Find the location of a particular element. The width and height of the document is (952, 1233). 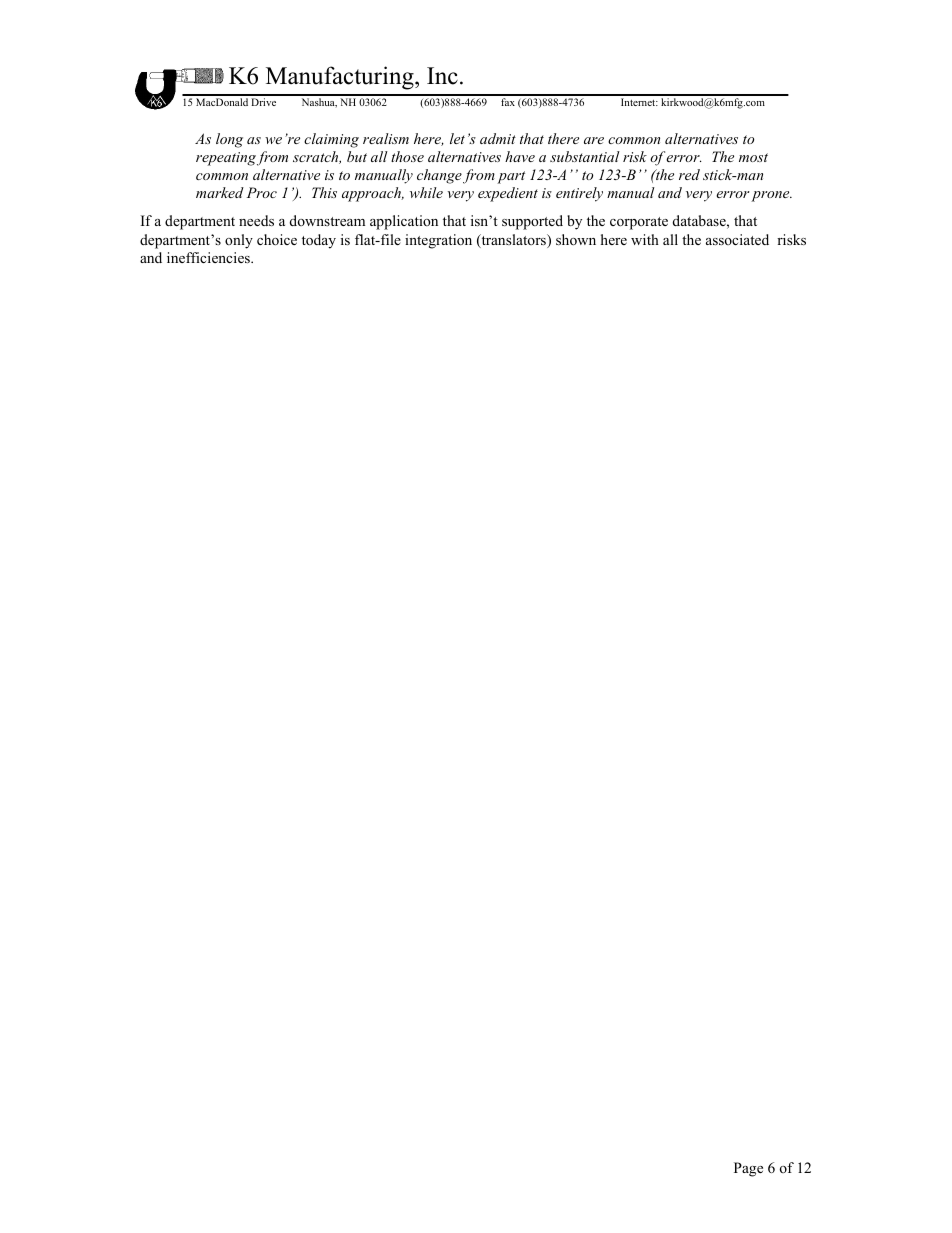

only is located at coordinates (239, 241).
